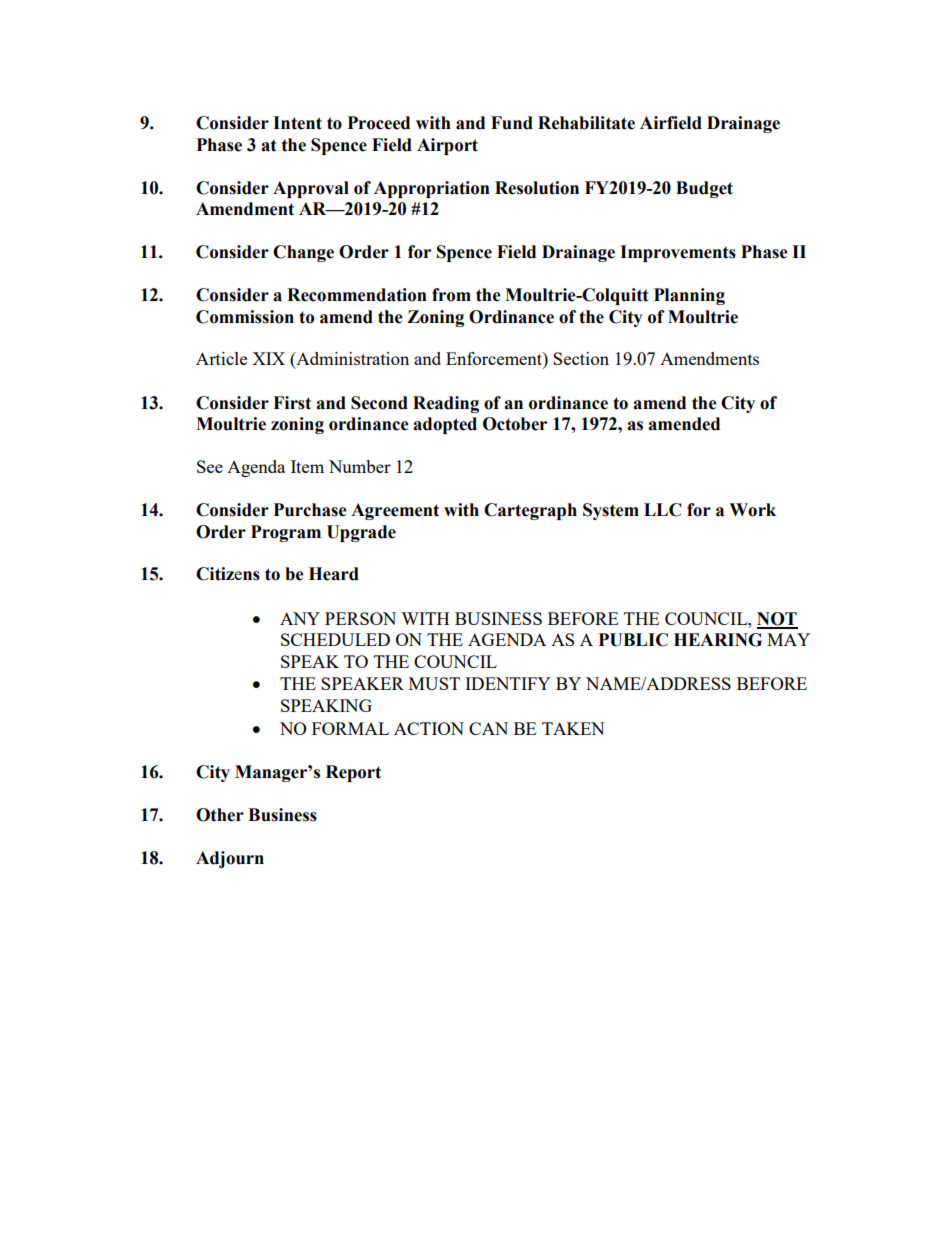 The image size is (952, 1233). Describe the element at coordinates (512, 123) in the image. I see `Fund` at that location.
